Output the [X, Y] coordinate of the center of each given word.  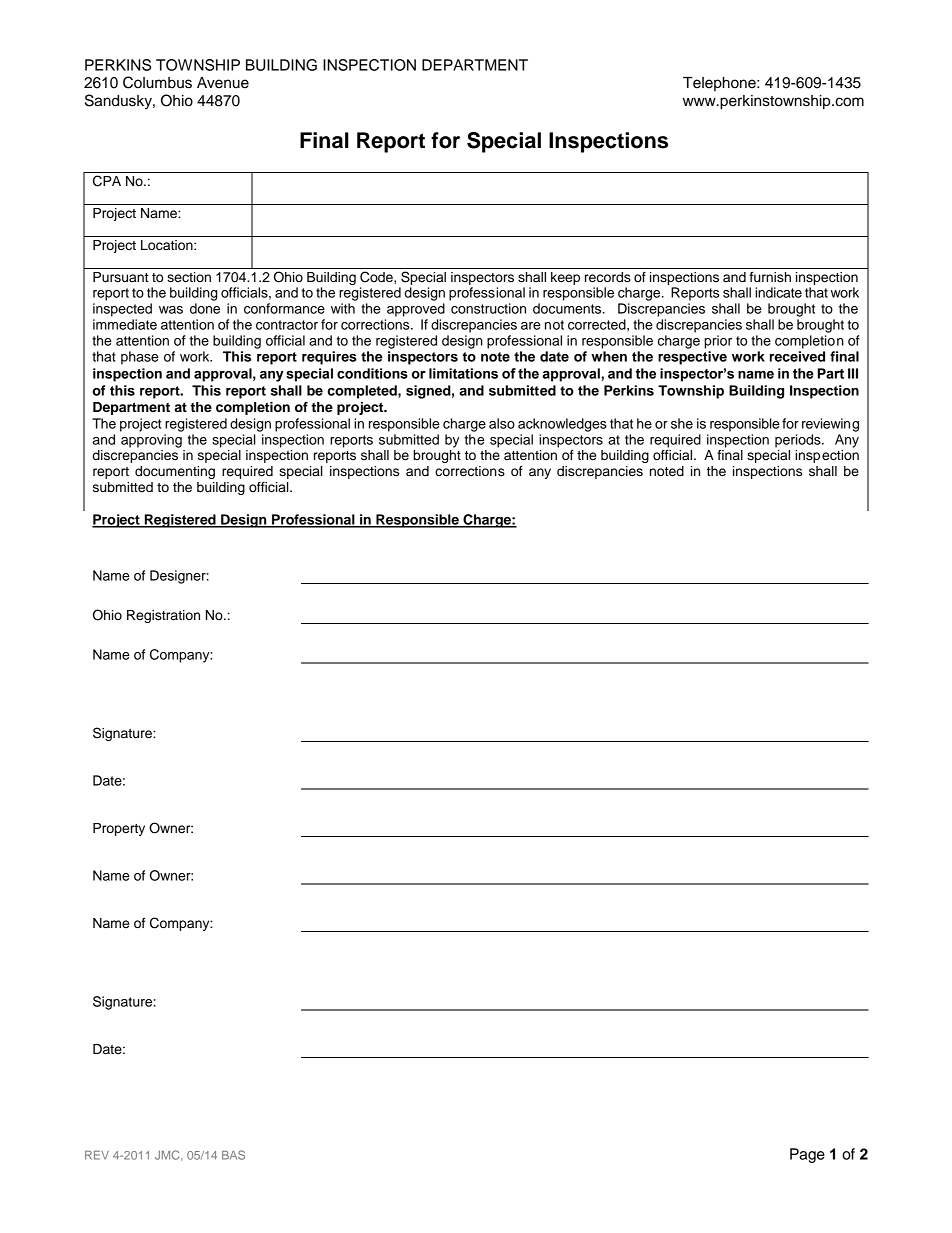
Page [807, 1155]
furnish [770, 277]
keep [565, 278]
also [502, 423]
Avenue [223, 83]
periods [799, 441]
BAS [233, 1155]
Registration [163, 616]
